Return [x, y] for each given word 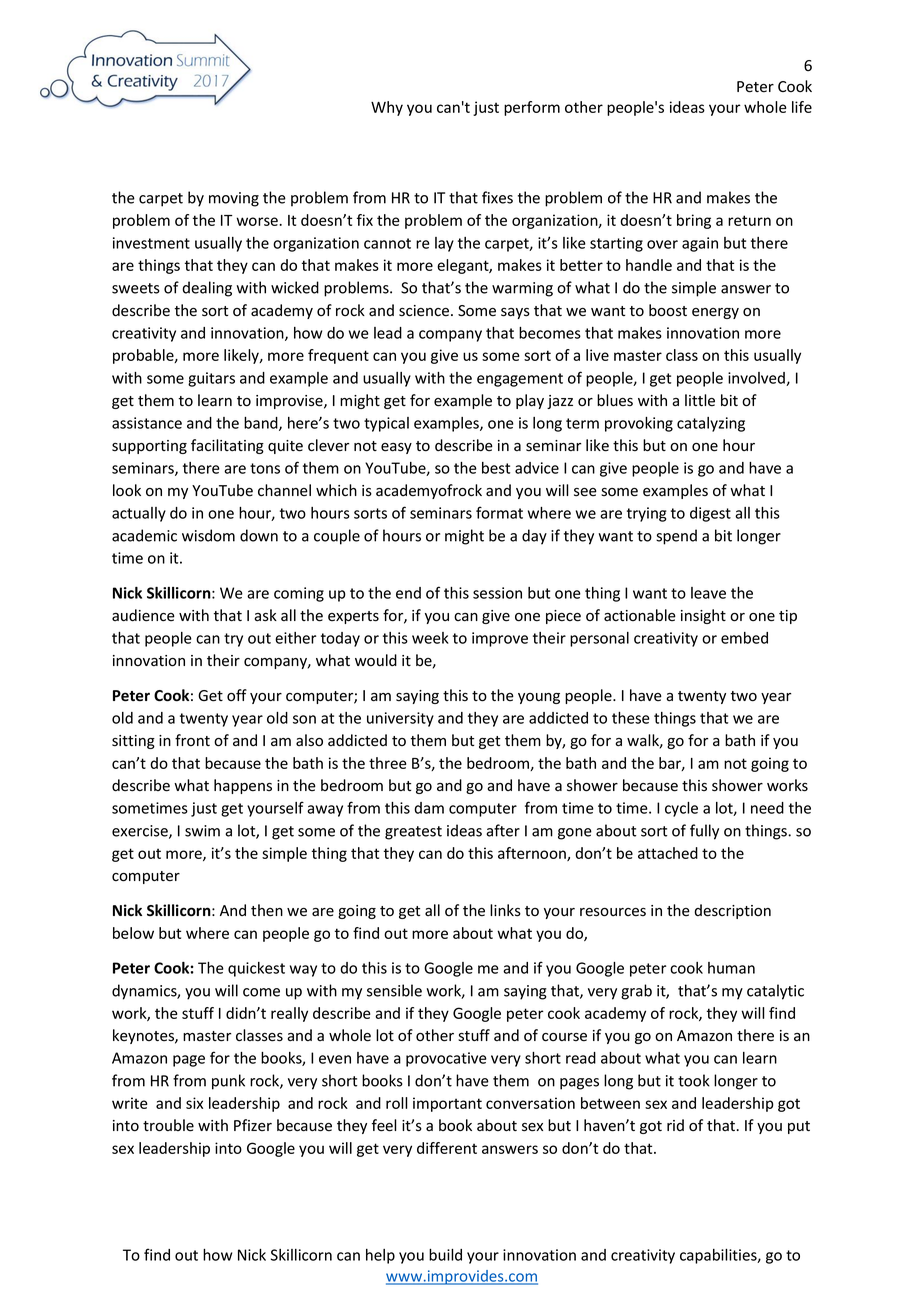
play [530, 401]
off [237, 695]
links [505, 910]
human [731, 968]
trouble [168, 1125]
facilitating [227, 446]
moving [234, 199]
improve [500, 639]
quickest [256, 969]
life [802, 107]
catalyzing [711, 424]
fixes [497, 197]
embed [744, 638]
